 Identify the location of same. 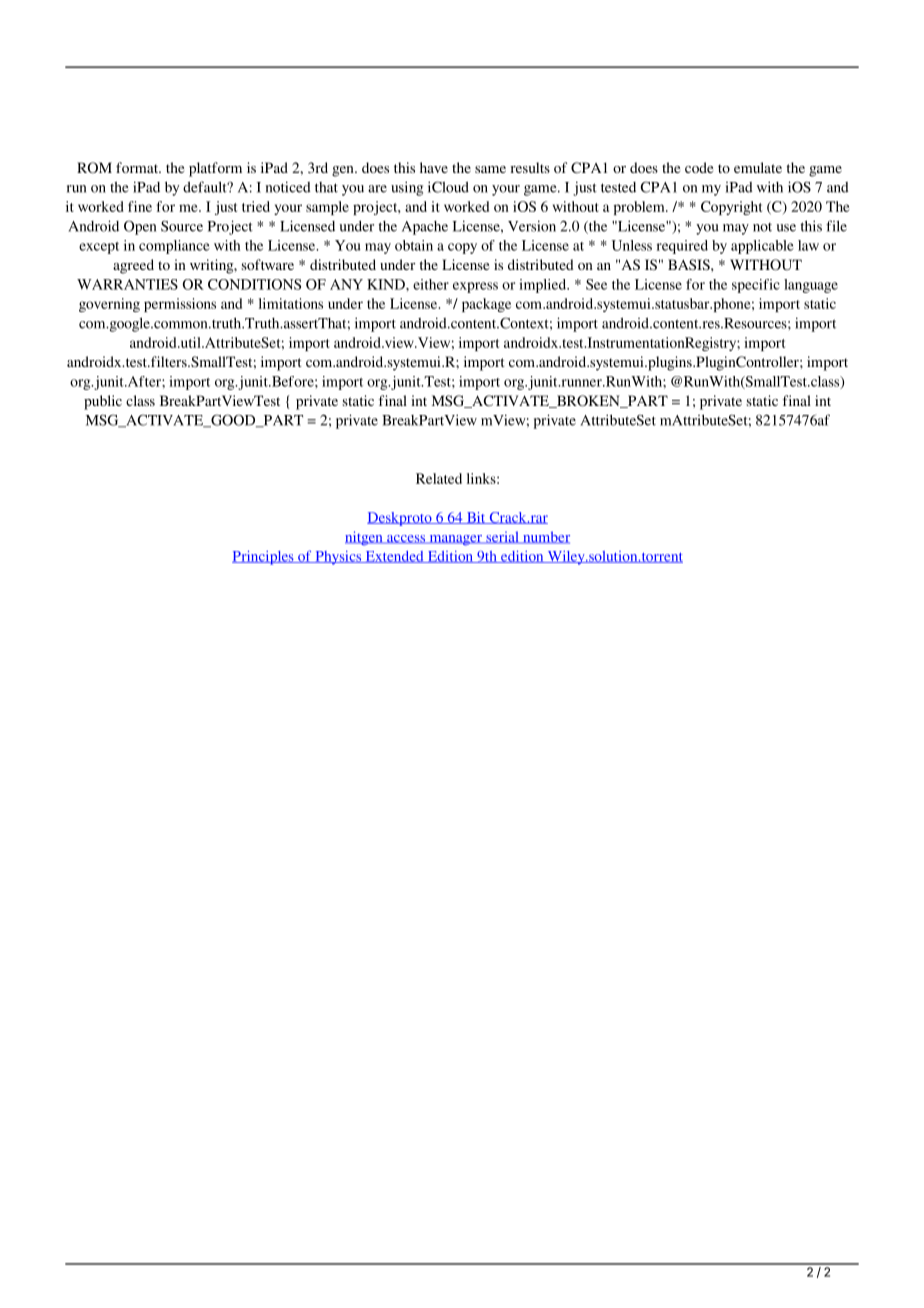
(490, 169).
